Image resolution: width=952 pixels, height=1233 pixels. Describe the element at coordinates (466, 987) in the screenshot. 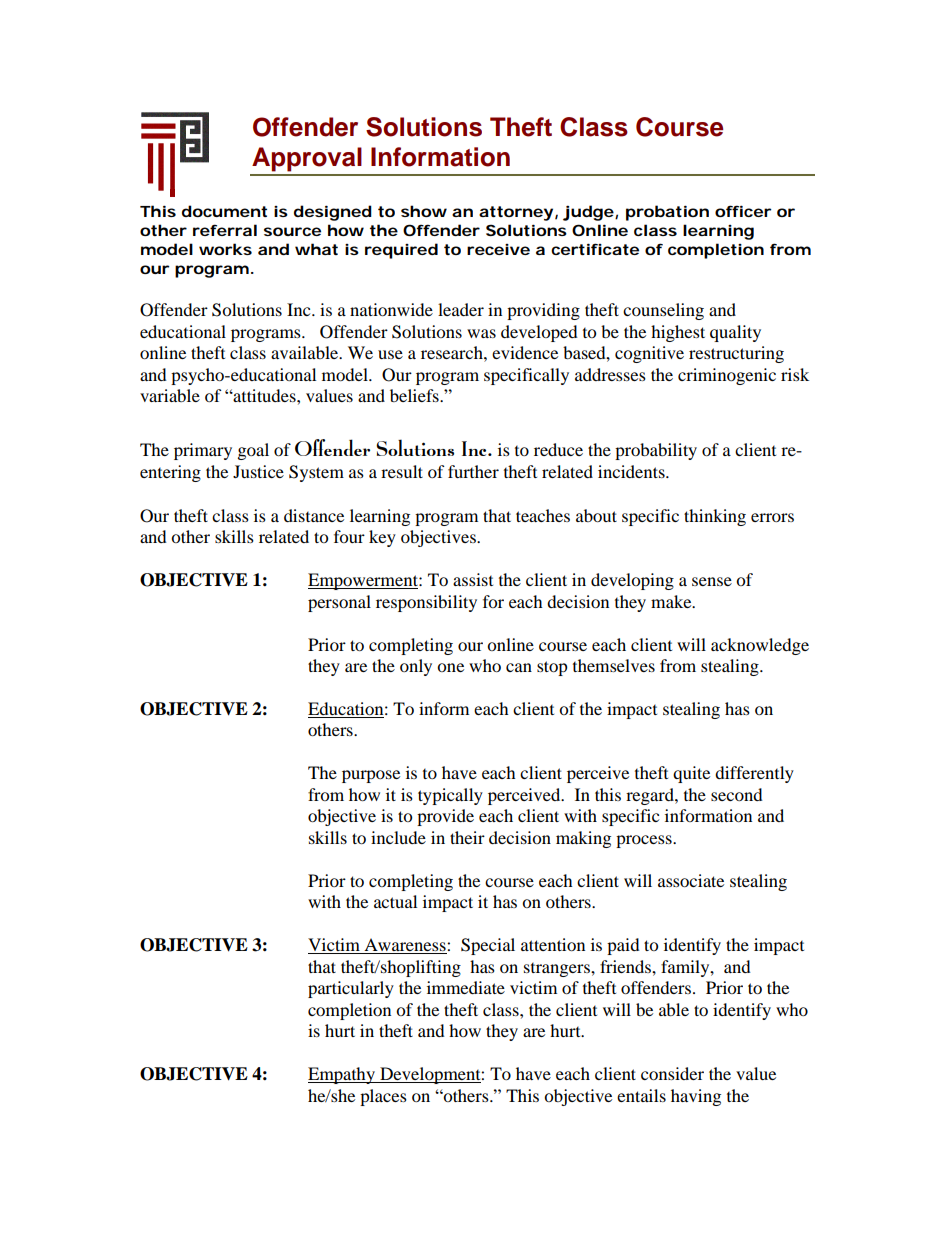

I see `immediate` at that location.
